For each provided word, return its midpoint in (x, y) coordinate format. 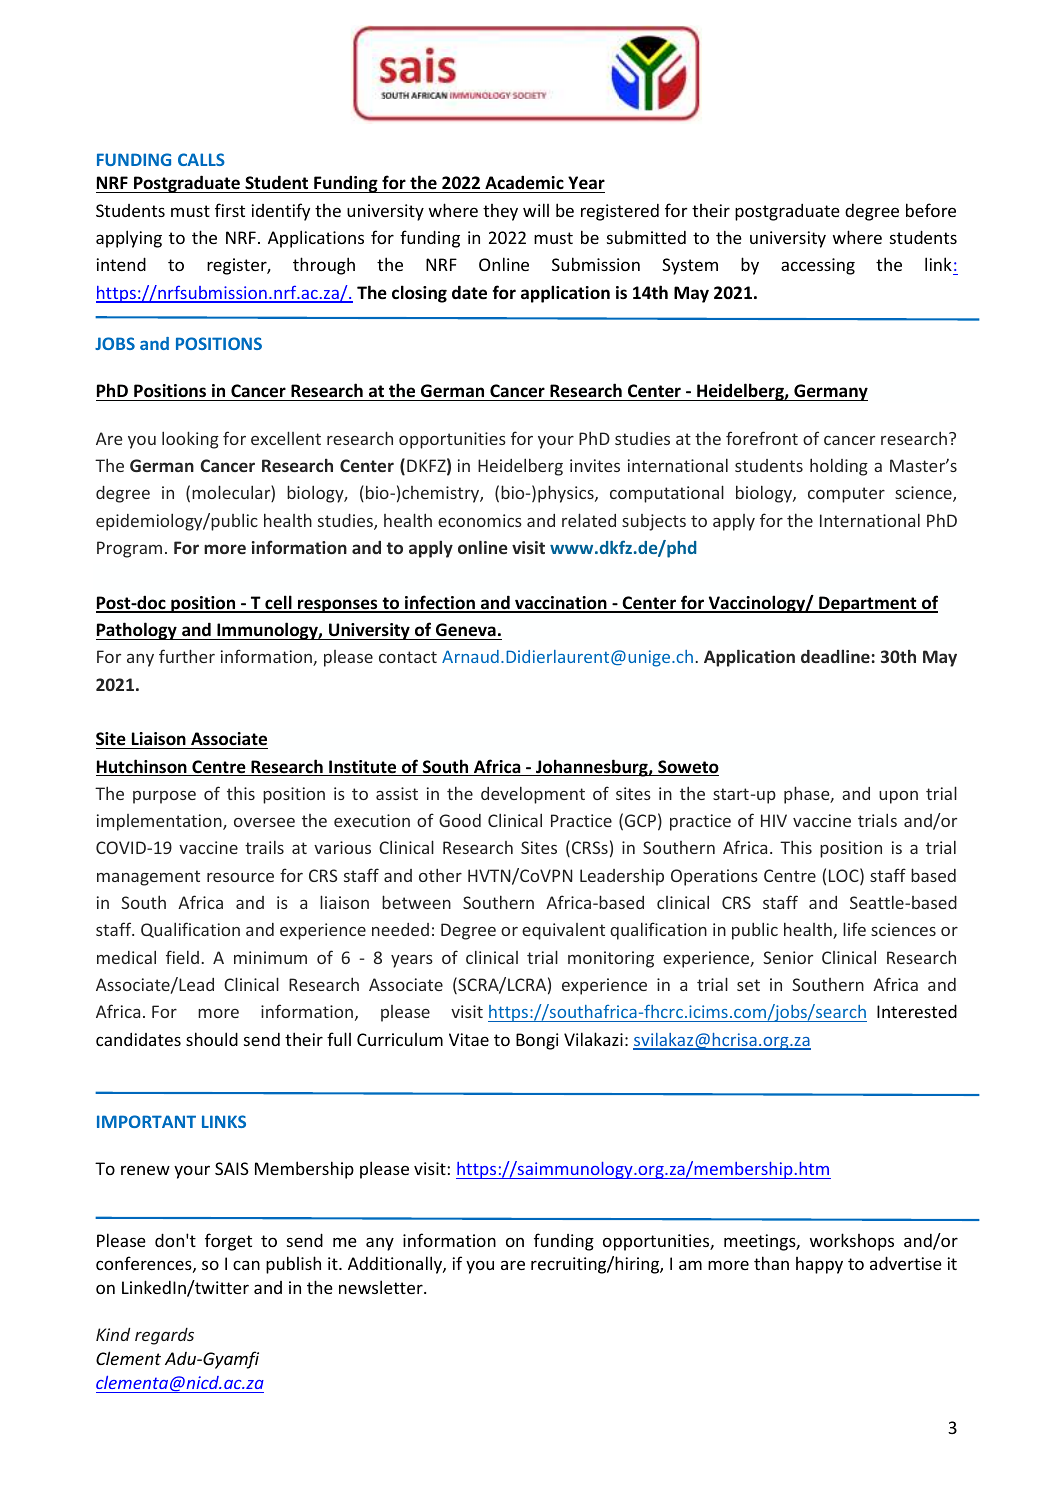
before (931, 210)
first (230, 210)
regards (164, 1336)
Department (868, 604)
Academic (524, 184)
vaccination (561, 604)
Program (129, 549)
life (854, 929)
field (182, 957)
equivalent (563, 931)
